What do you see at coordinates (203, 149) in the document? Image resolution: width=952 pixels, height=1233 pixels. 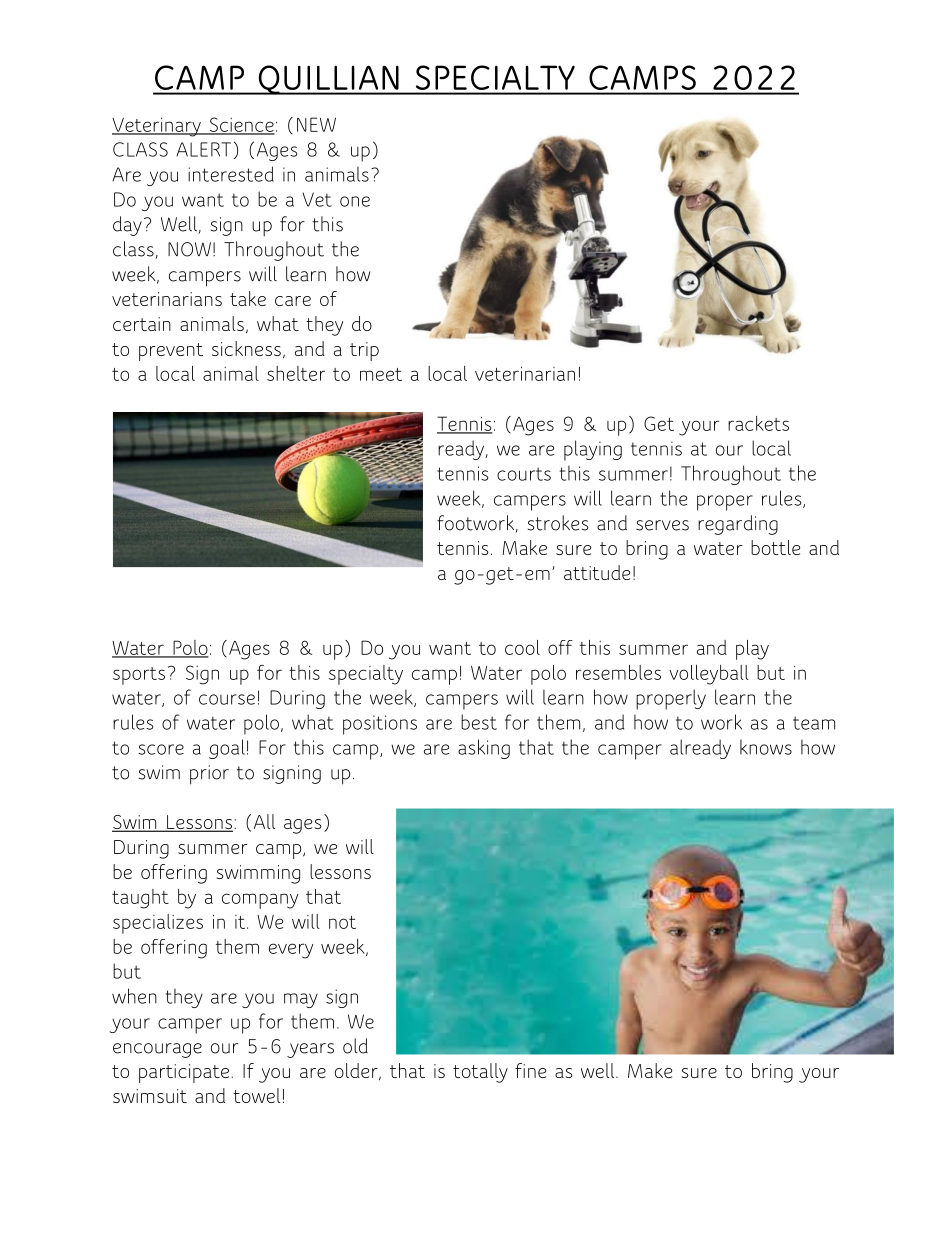 I see `ALERT` at bounding box center [203, 149].
